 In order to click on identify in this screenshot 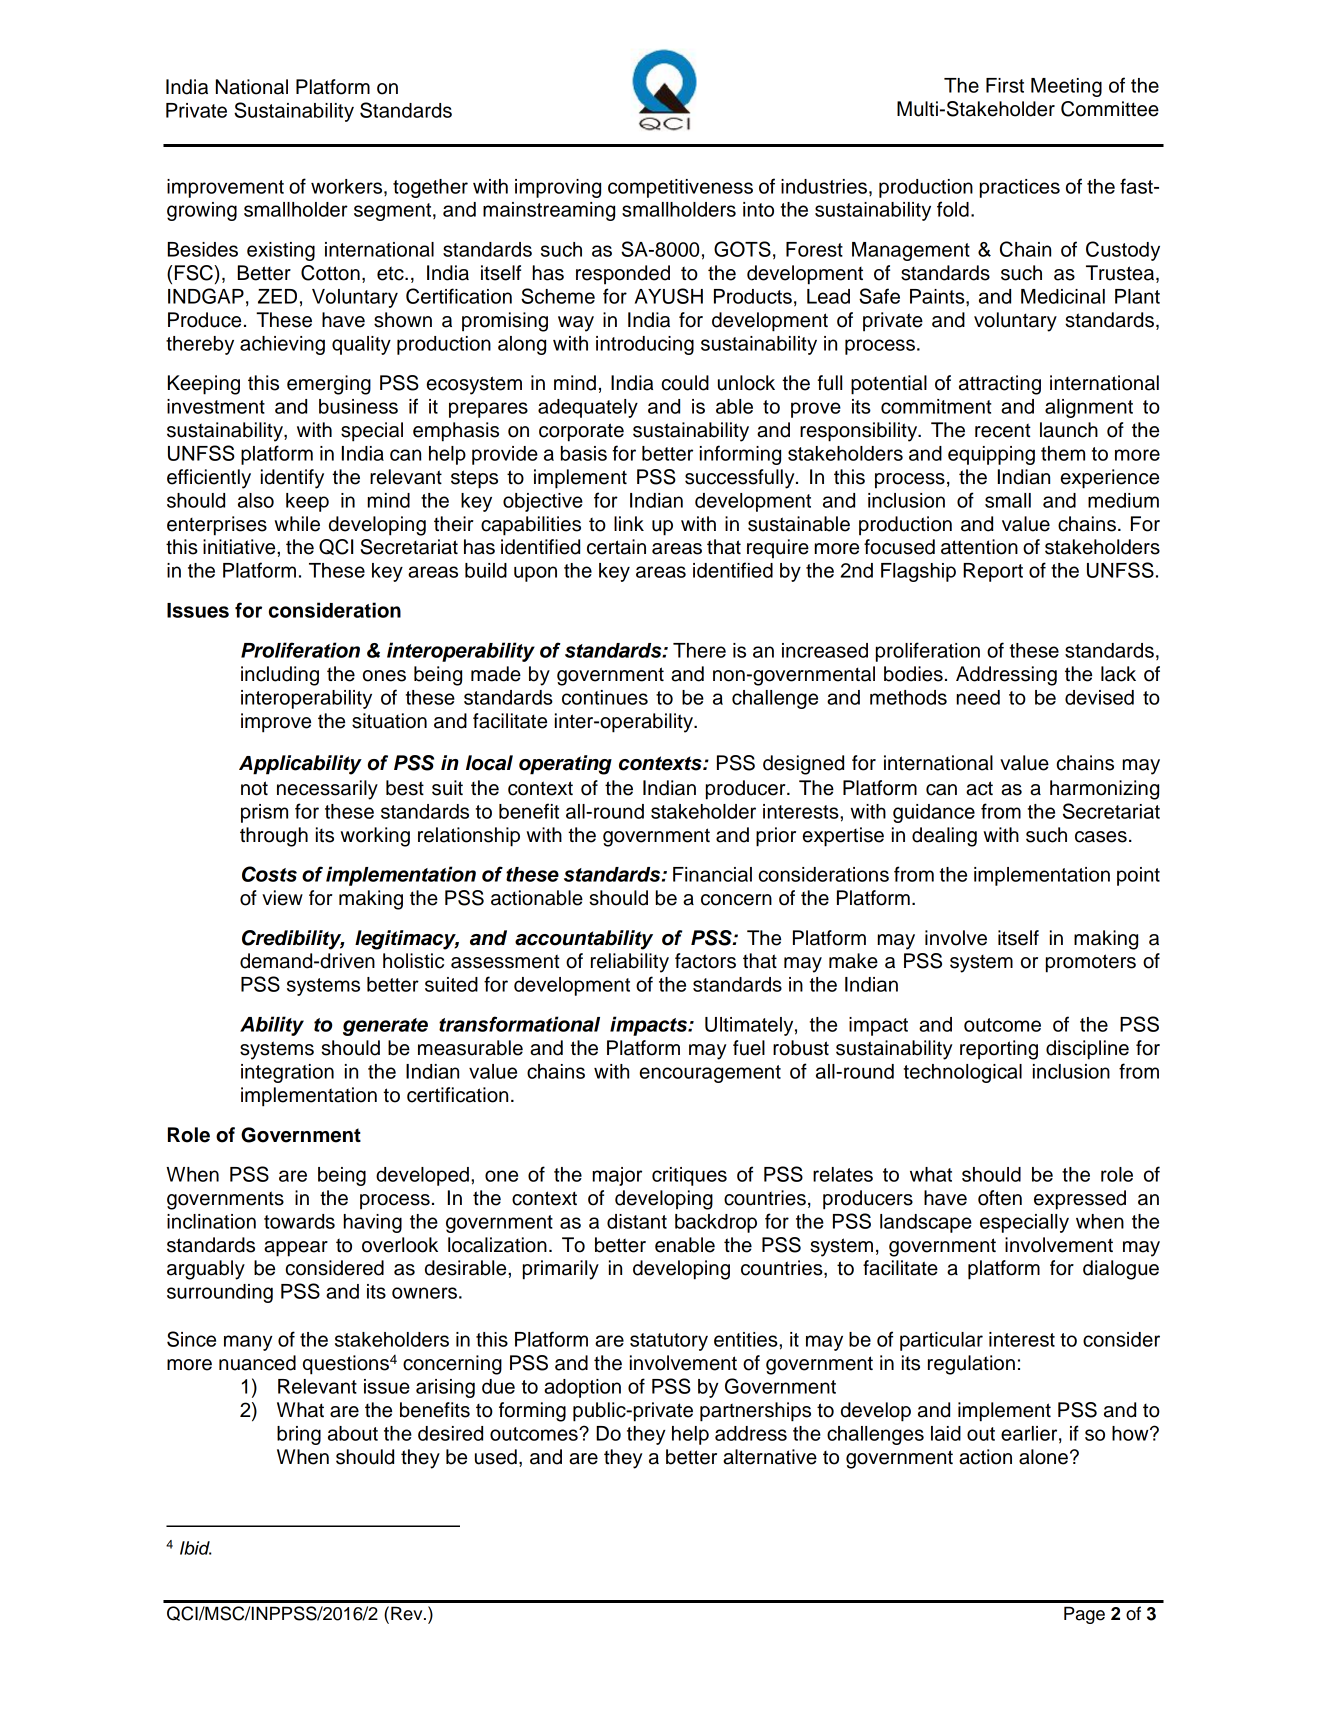, I will do `click(292, 479)`.
